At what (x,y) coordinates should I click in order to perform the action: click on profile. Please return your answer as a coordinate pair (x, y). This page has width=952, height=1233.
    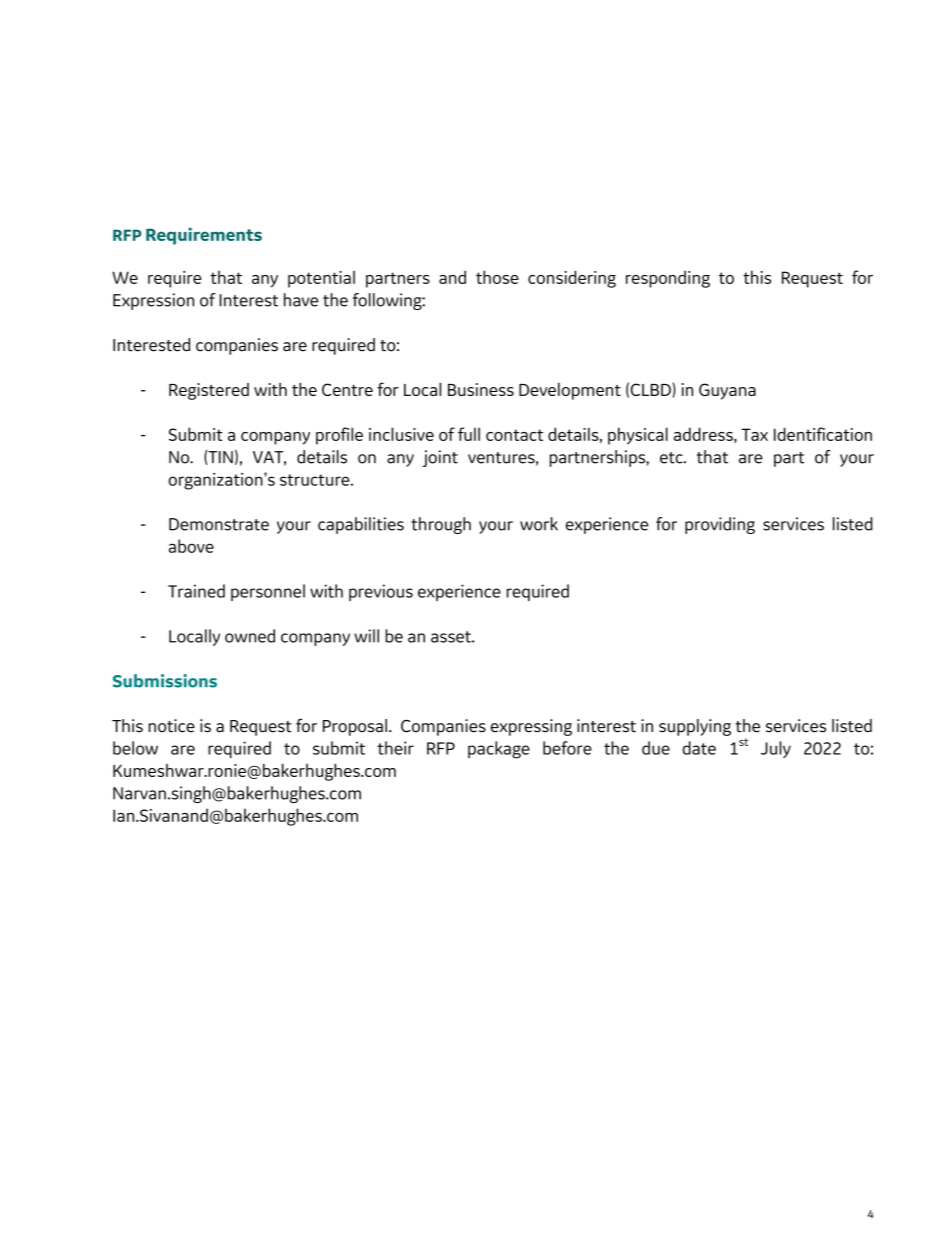
    Looking at the image, I should click on (339, 436).
